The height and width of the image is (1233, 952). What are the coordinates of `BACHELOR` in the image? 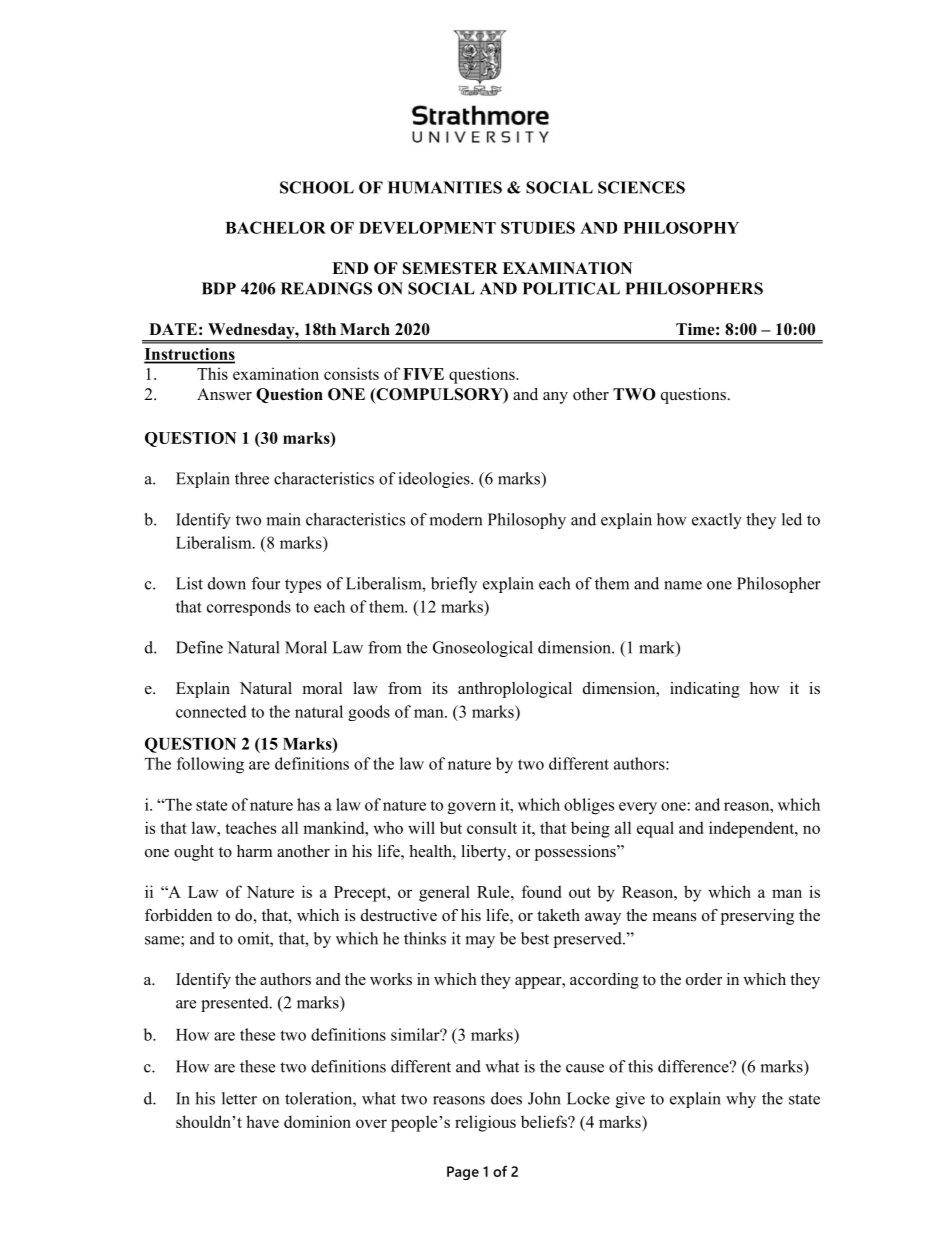 It's located at (275, 227).
